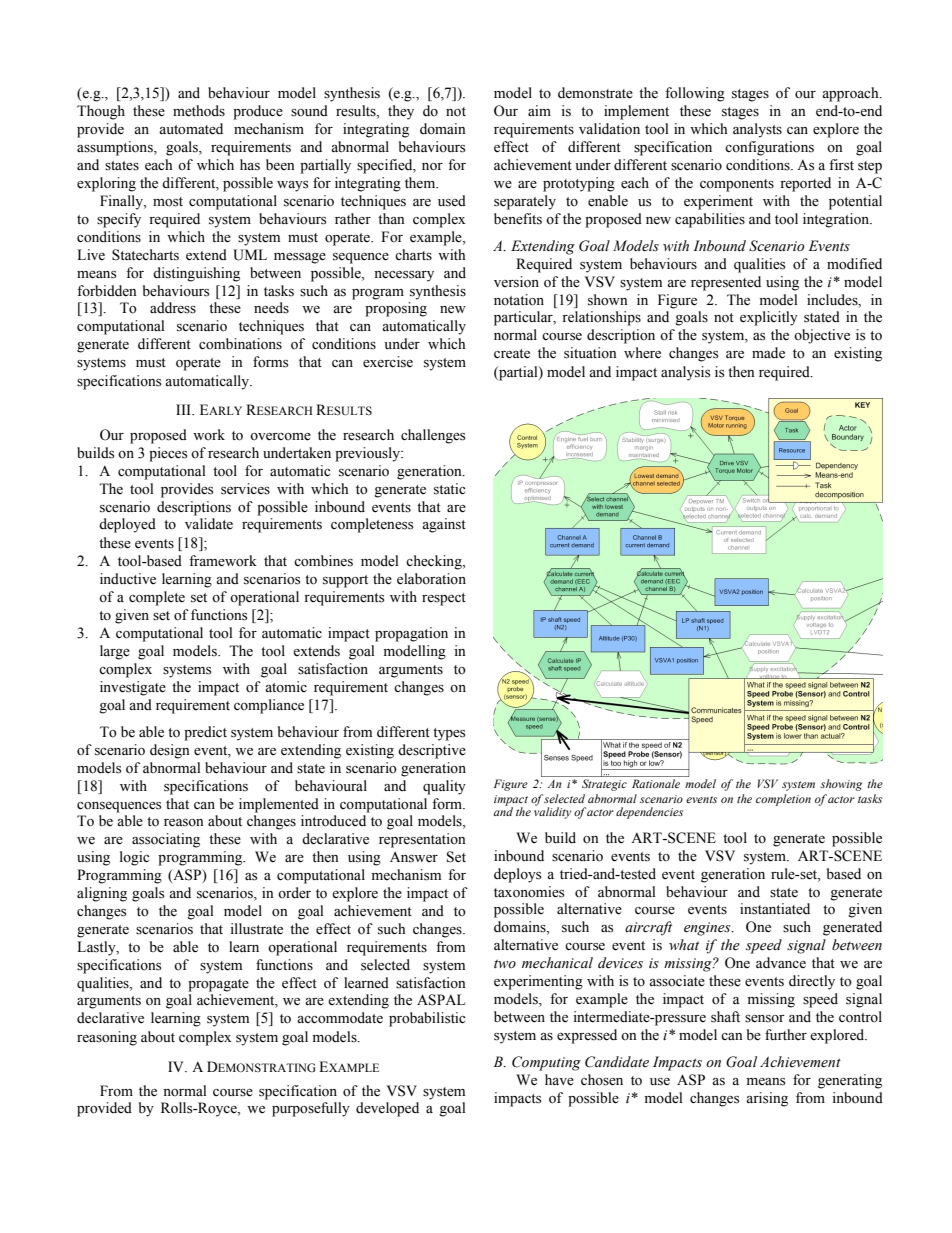 This screenshot has width=952, height=1233. Describe the element at coordinates (311, 1109) in the screenshot. I see `purposefully` at that location.
